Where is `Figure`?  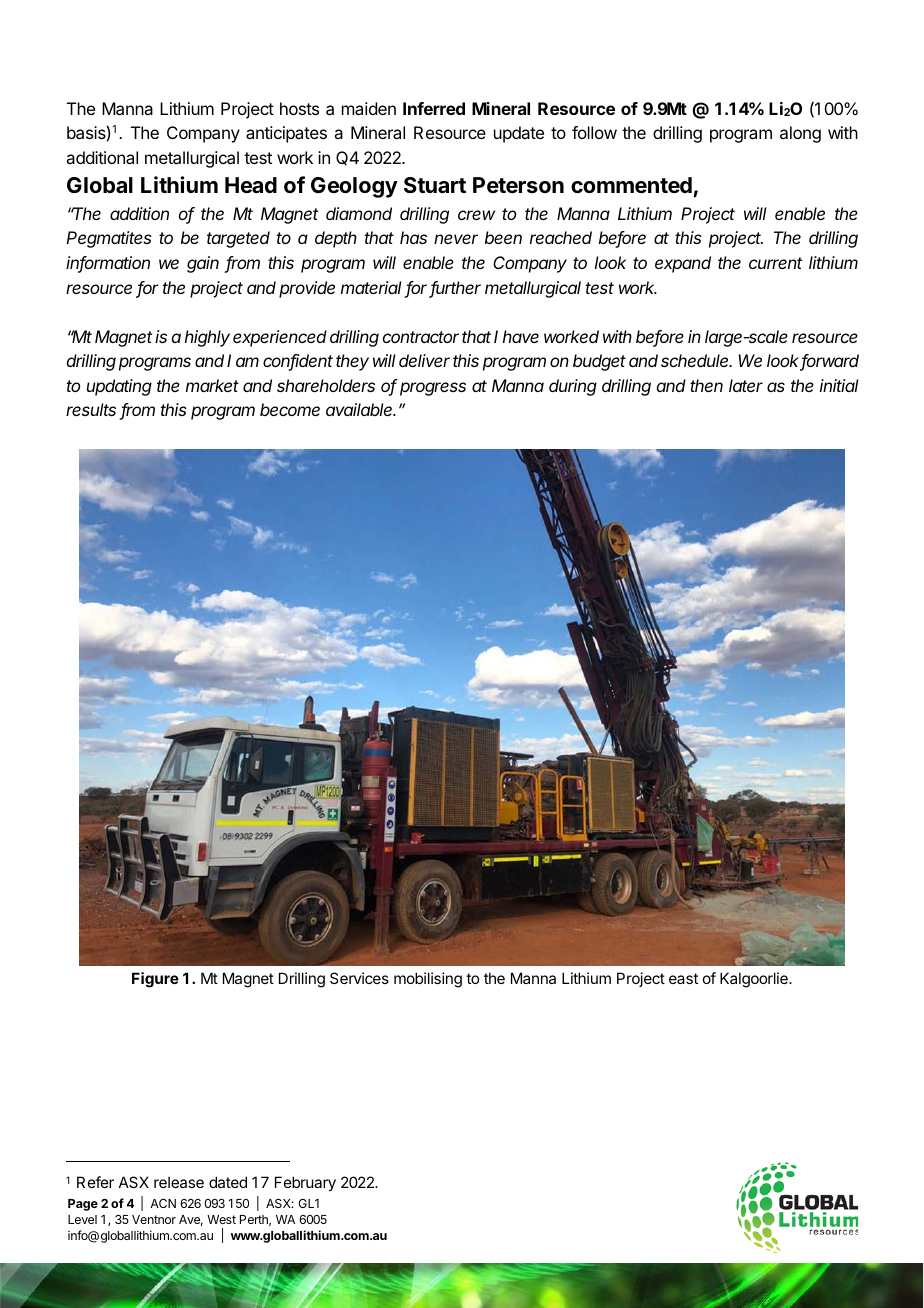 Figure is located at coordinates (155, 980).
